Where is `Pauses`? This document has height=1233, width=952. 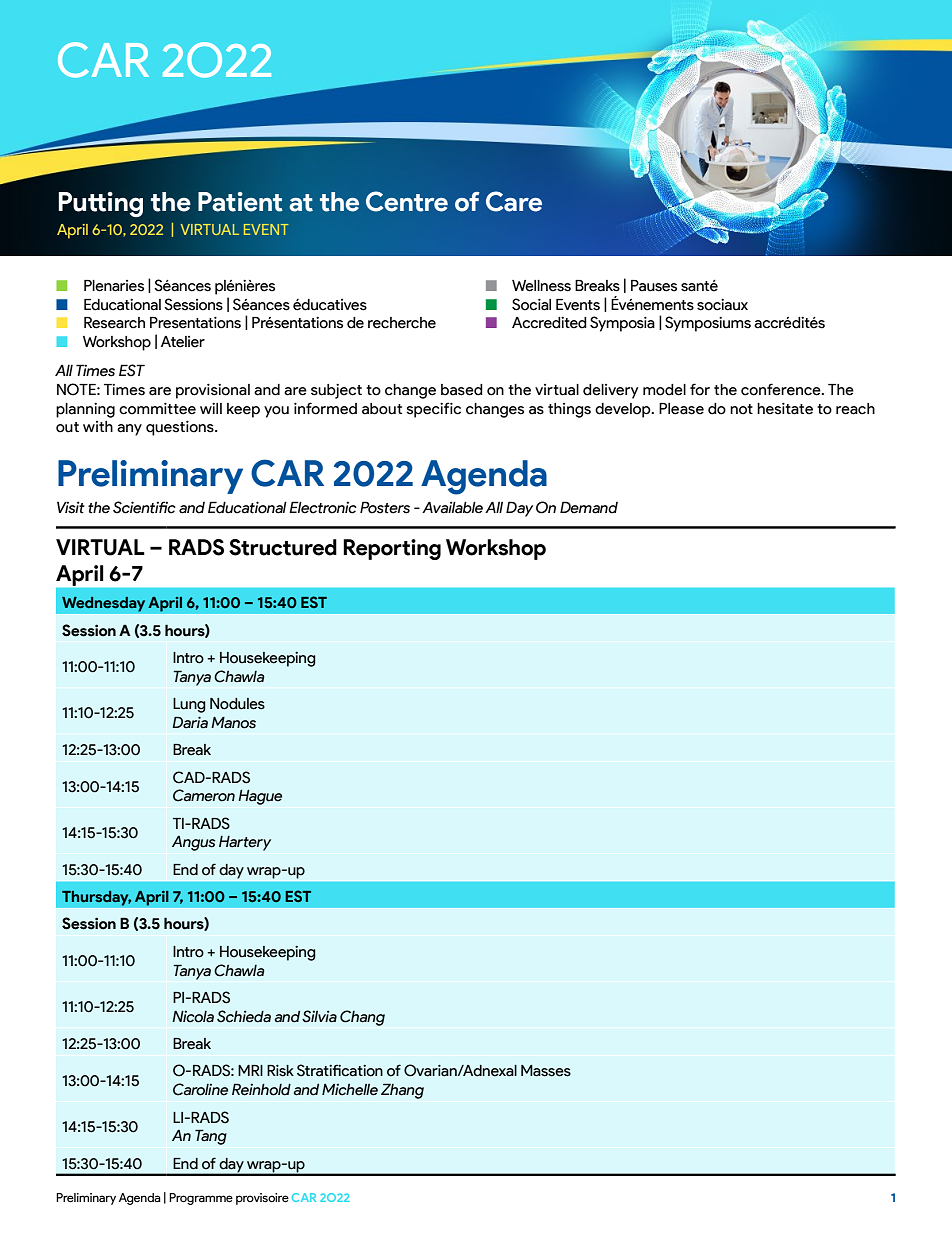
Pauses is located at coordinates (654, 286).
